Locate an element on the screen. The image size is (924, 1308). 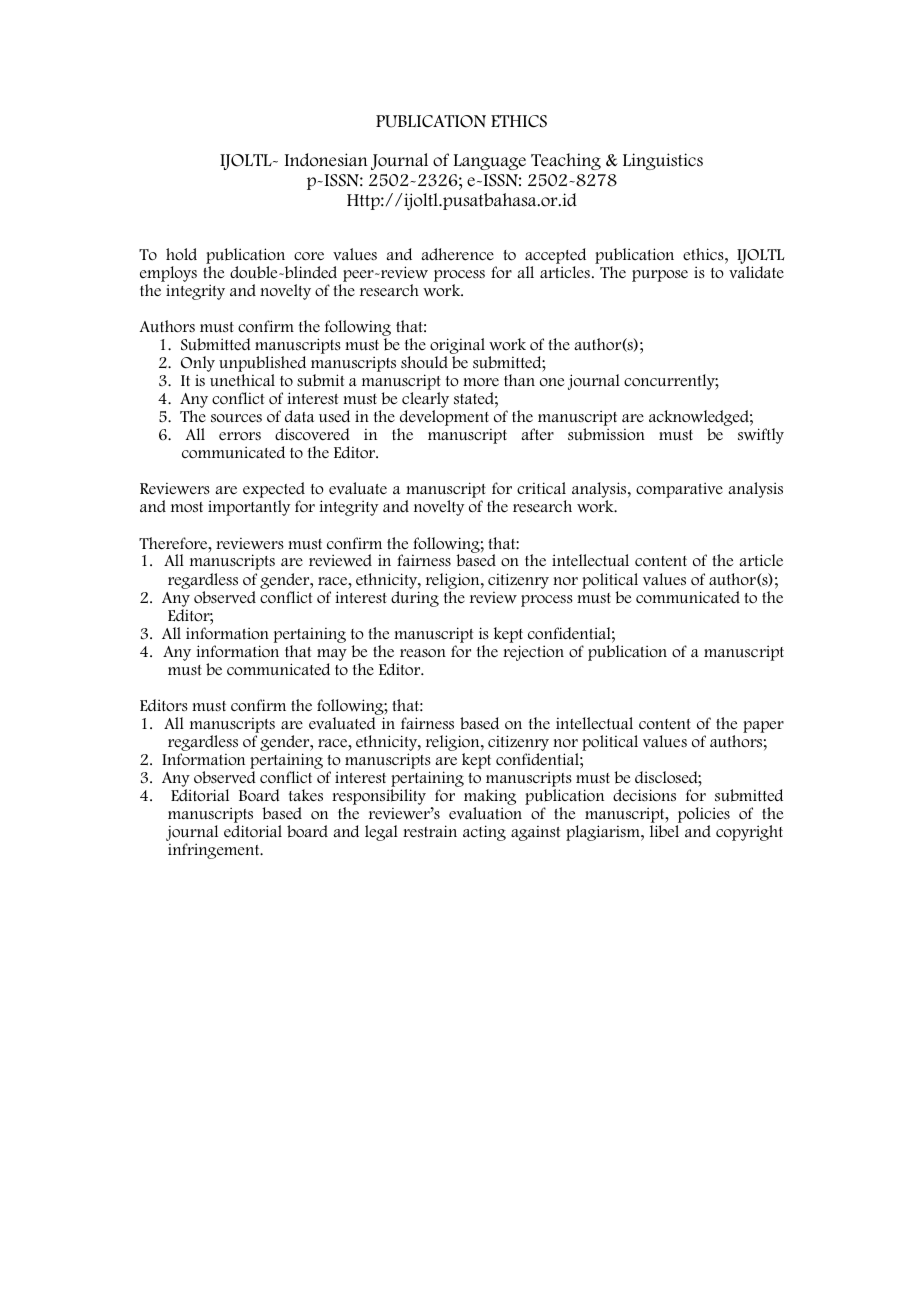
hold is located at coordinates (181, 254).
